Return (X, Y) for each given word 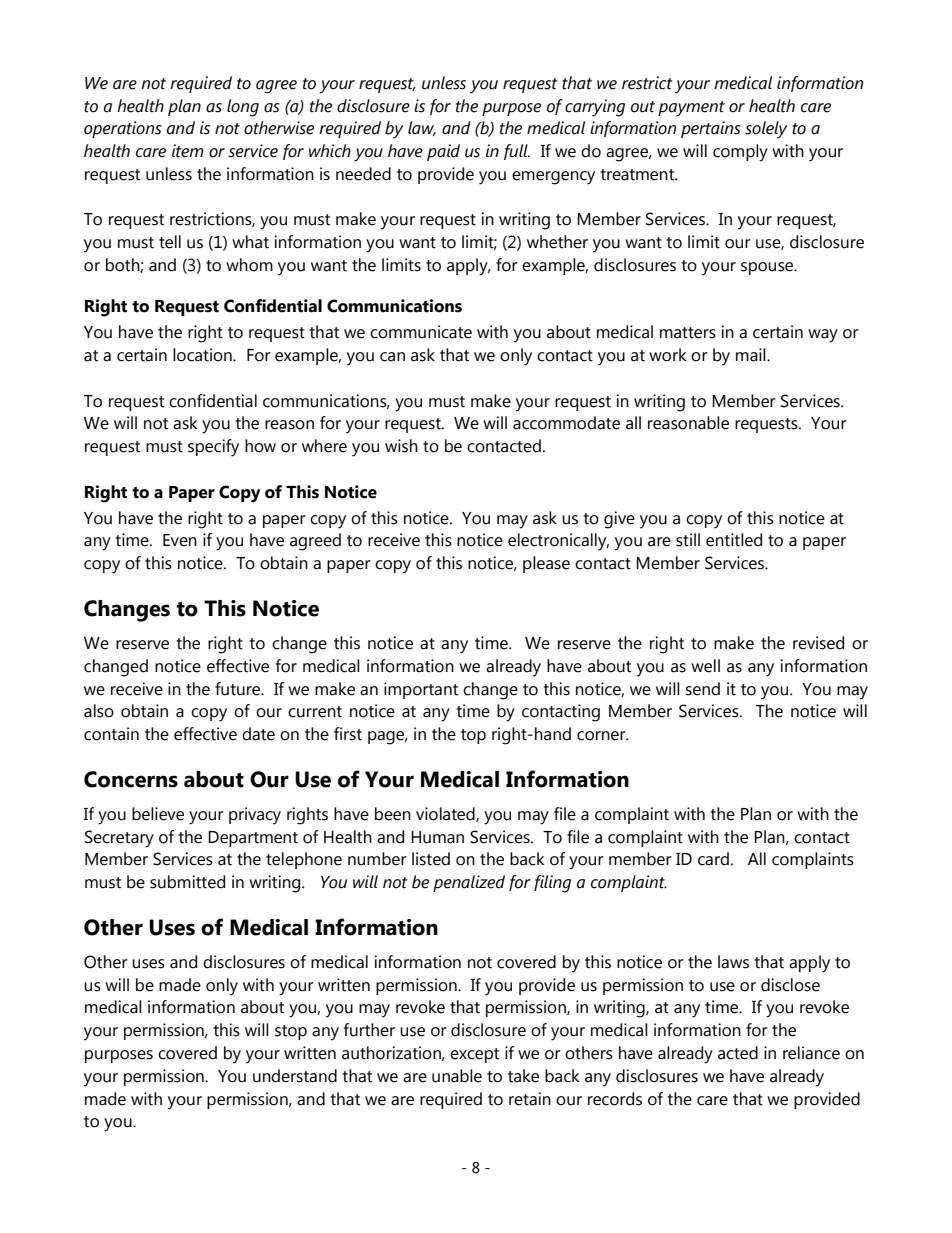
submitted (187, 882)
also (99, 711)
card (713, 859)
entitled (734, 540)
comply (740, 153)
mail (752, 355)
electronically (558, 542)
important (421, 690)
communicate (421, 332)
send (702, 689)
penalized (469, 883)
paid (443, 152)
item (188, 151)
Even (180, 540)
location (203, 355)
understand (295, 1076)
